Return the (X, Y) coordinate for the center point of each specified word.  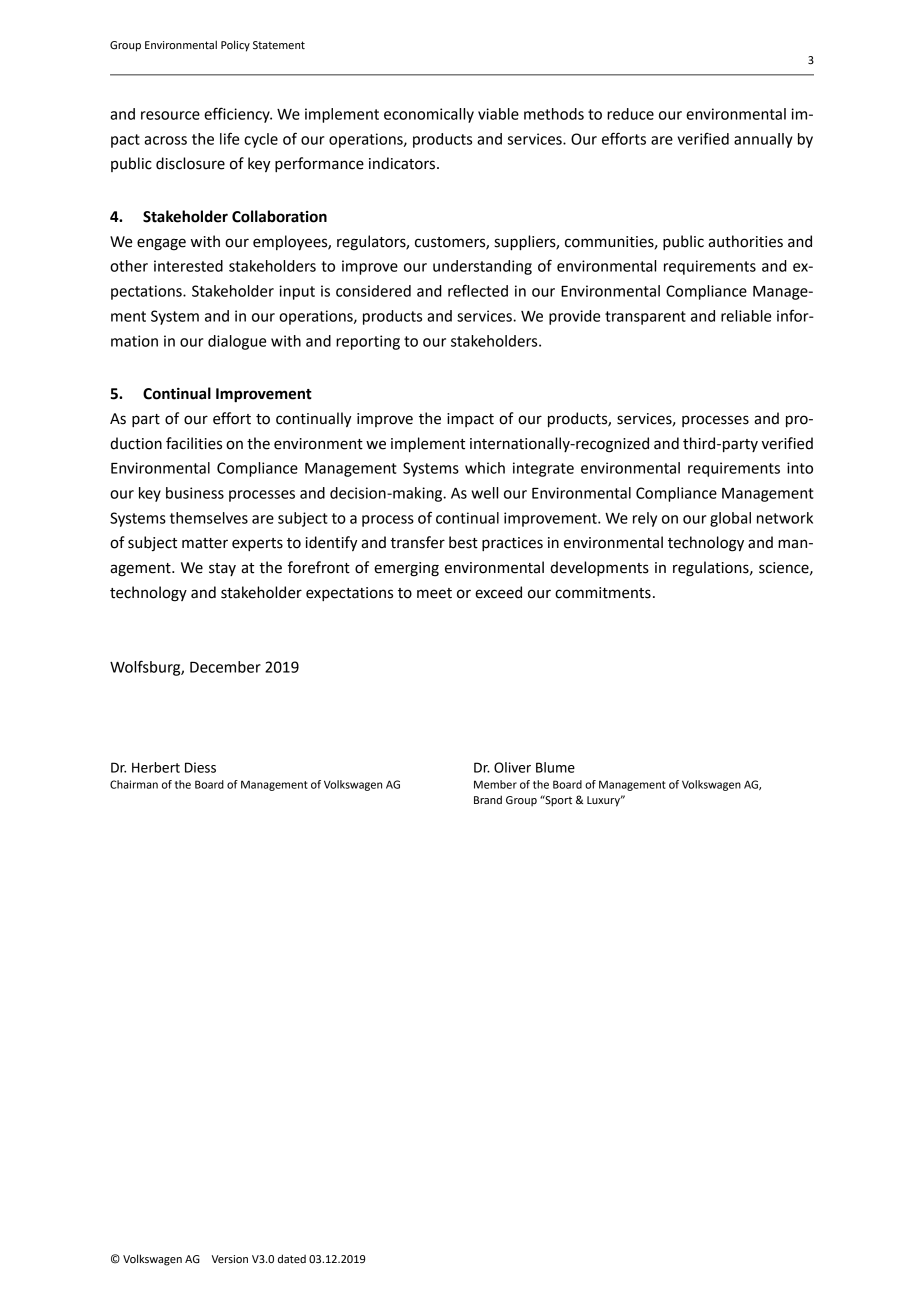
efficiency (238, 115)
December (225, 667)
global (730, 519)
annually (763, 140)
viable (498, 114)
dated (292, 1258)
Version (230, 1259)
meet (434, 593)
